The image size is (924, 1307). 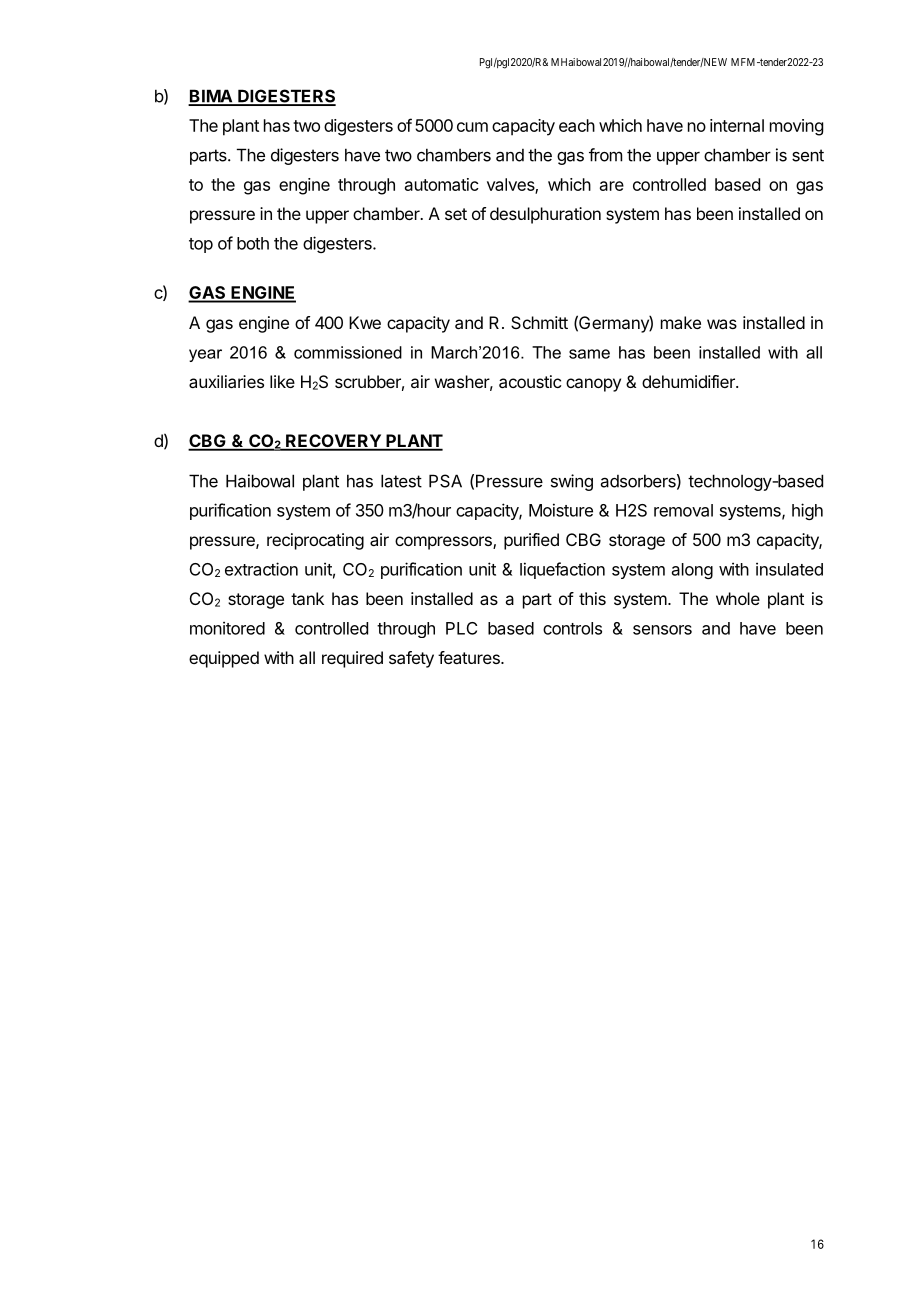 What do you see at coordinates (470, 657) in the screenshot?
I see `features` at bounding box center [470, 657].
